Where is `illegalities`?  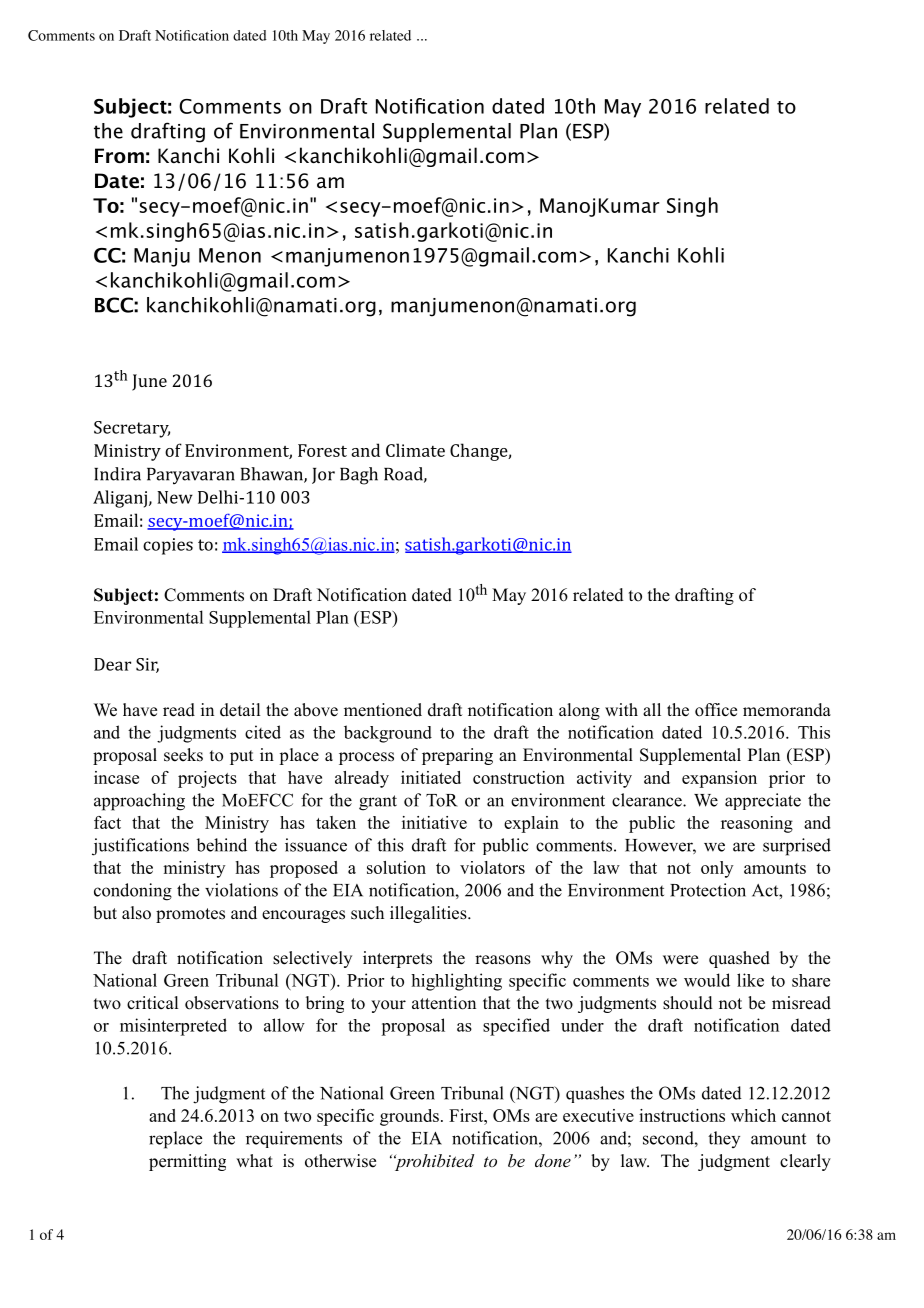
illegalities is located at coordinates (429, 914).
